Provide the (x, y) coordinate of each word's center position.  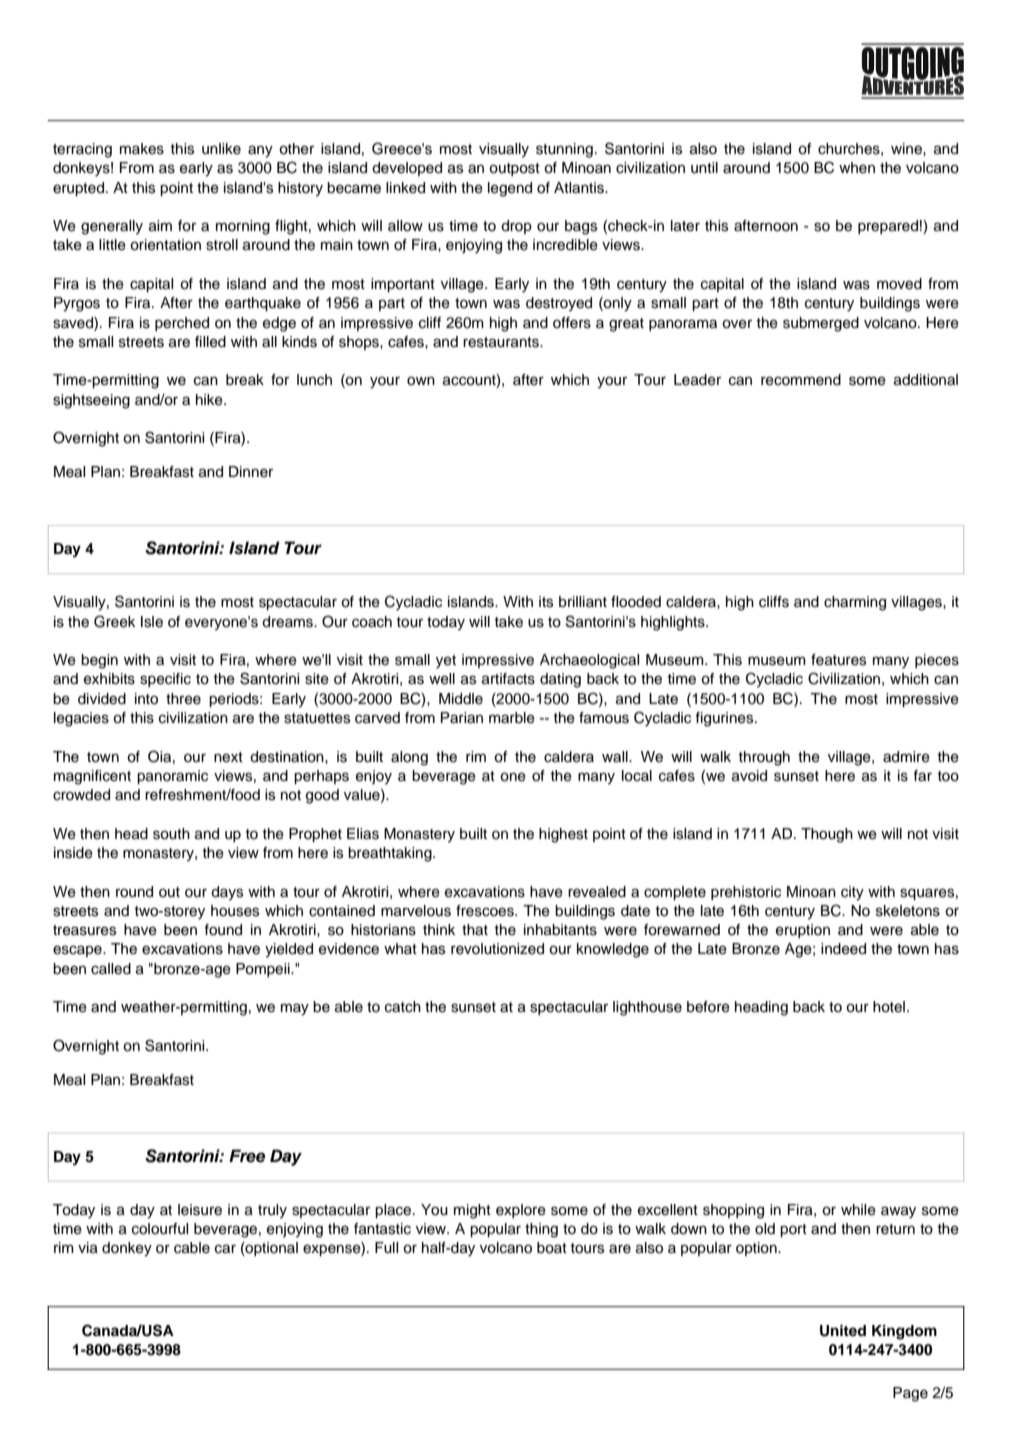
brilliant (583, 602)
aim (160, 226)
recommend (801, 380)
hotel (889, 1007)
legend (510, 189)
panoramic (172, 777)
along (409, 758)
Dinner (251, 472)
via (88, 1248)
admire (906, 757)
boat (552, 1248)
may (295, 1009)
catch (403, 1007)
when (857, 168)
